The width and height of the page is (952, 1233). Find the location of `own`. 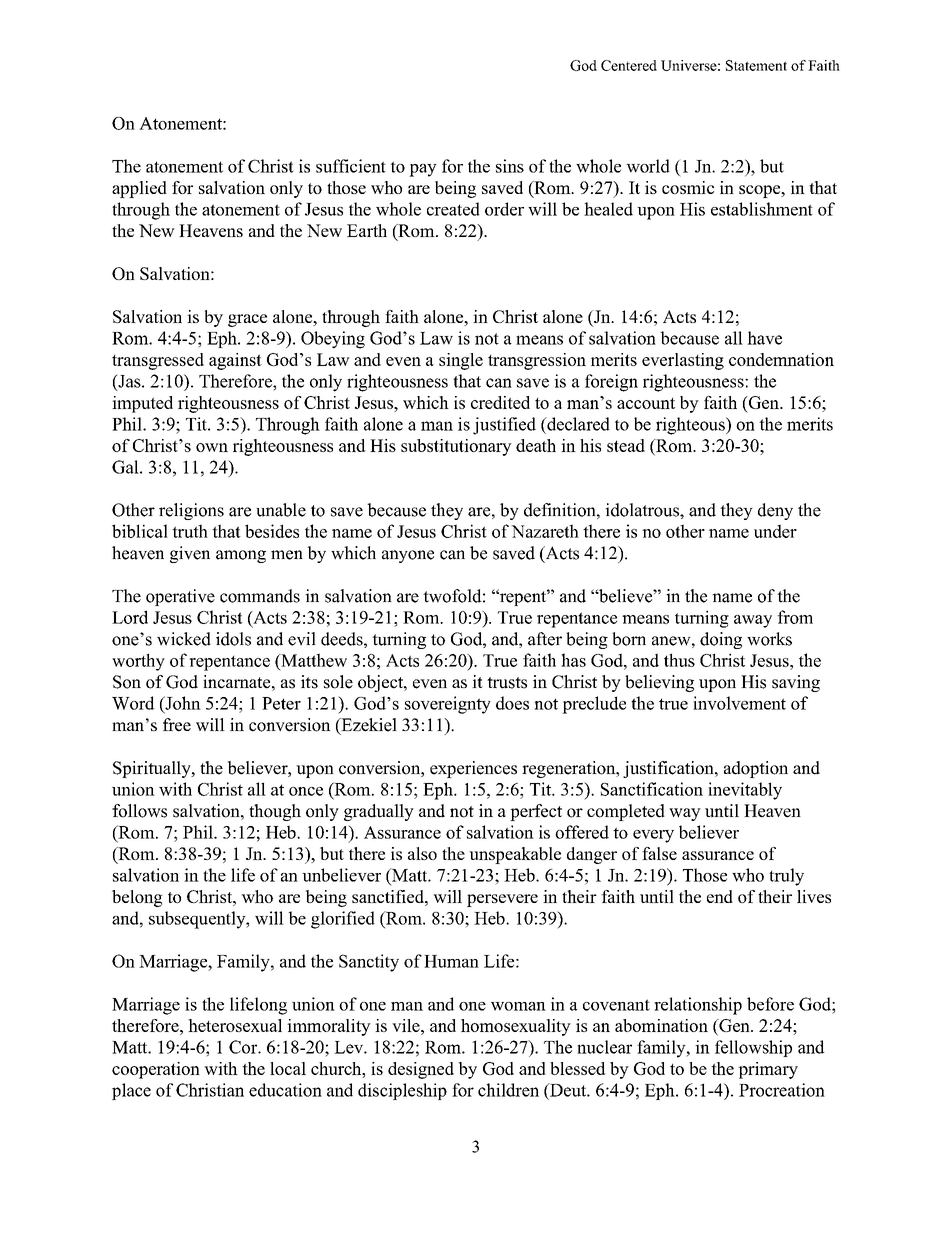

own is located at coordinates (212, 447).
